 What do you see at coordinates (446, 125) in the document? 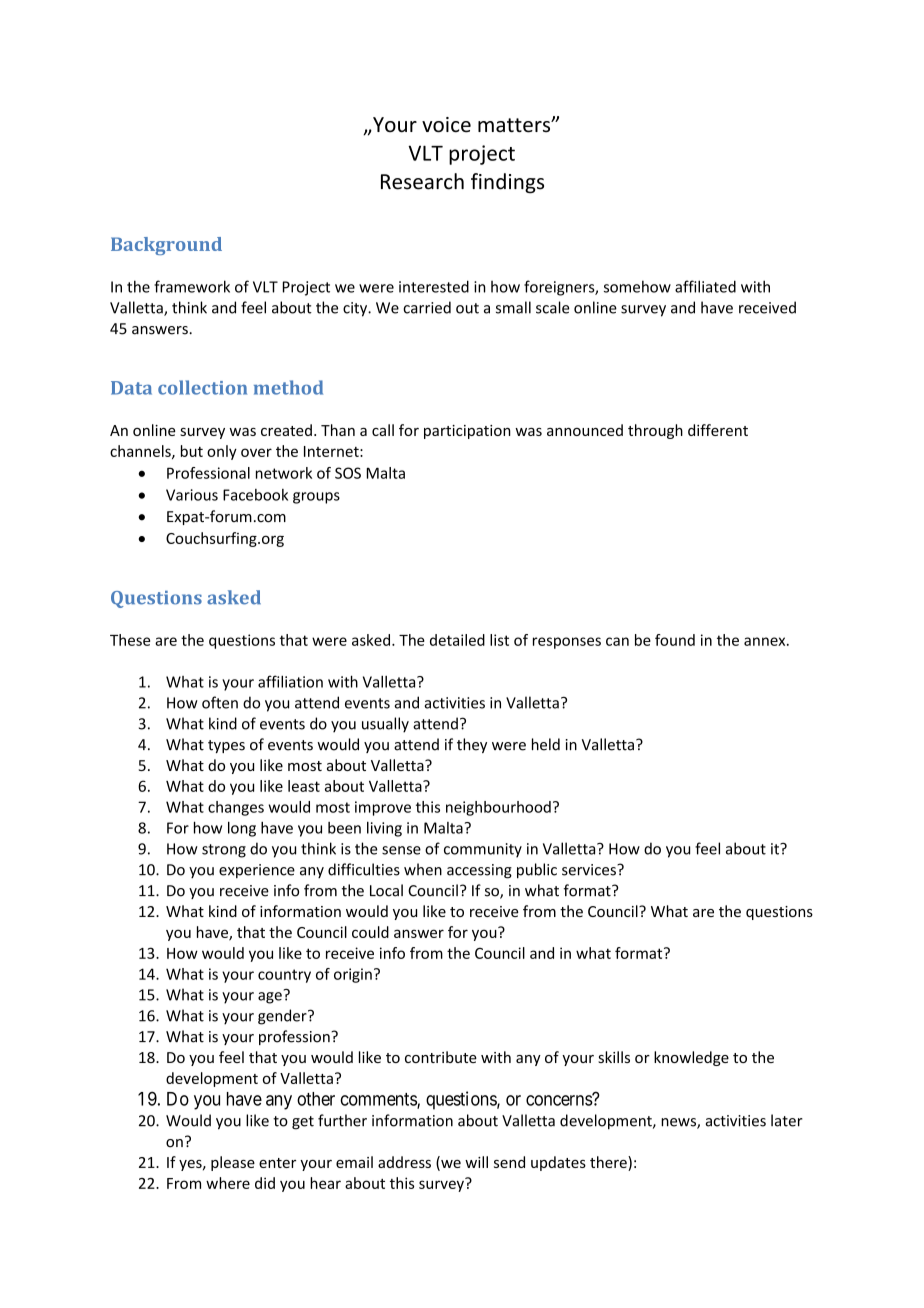
I see `voice` at bounding box center [446, 125].
